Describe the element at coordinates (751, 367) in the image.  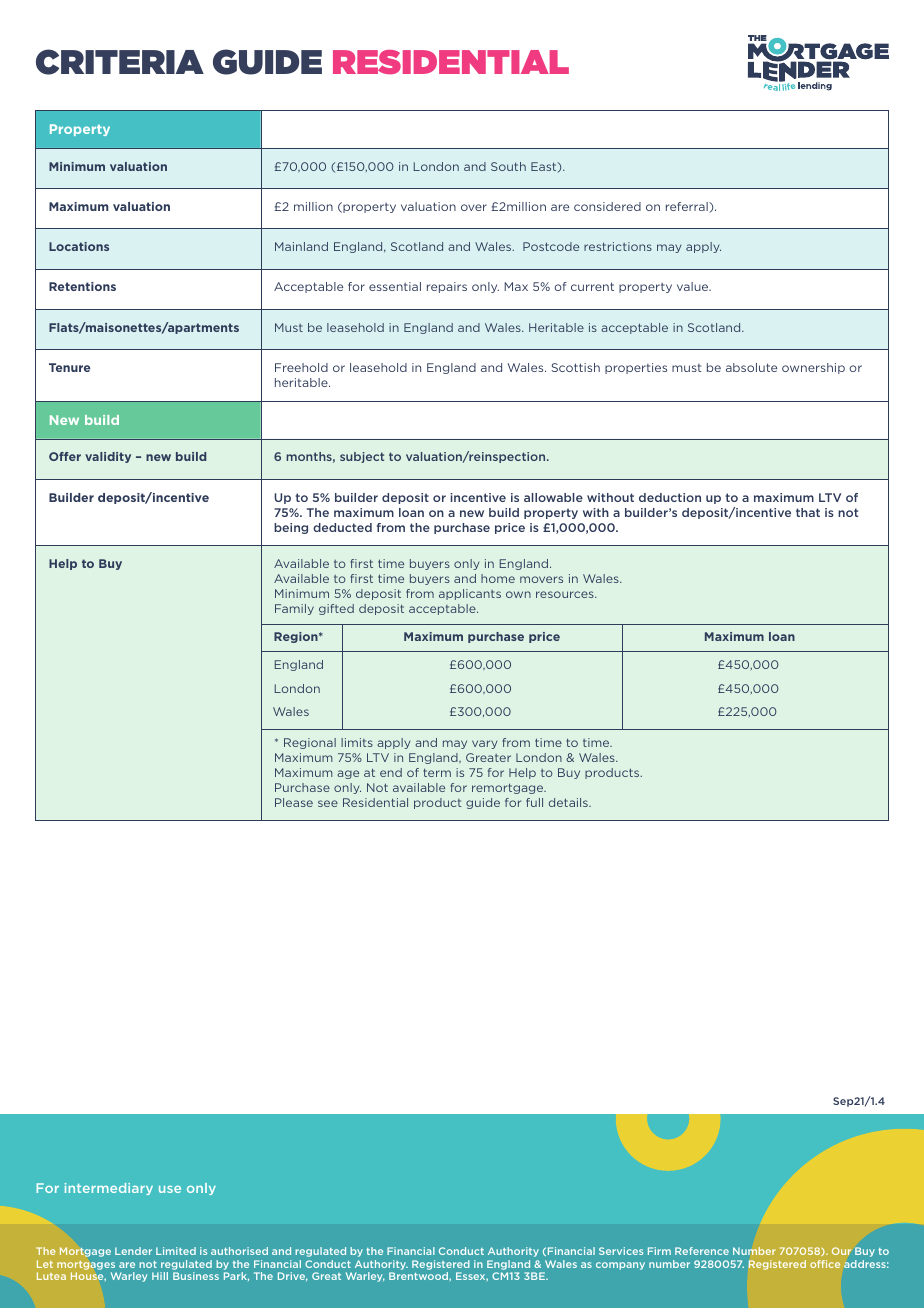
I see `absolute` at that location.
